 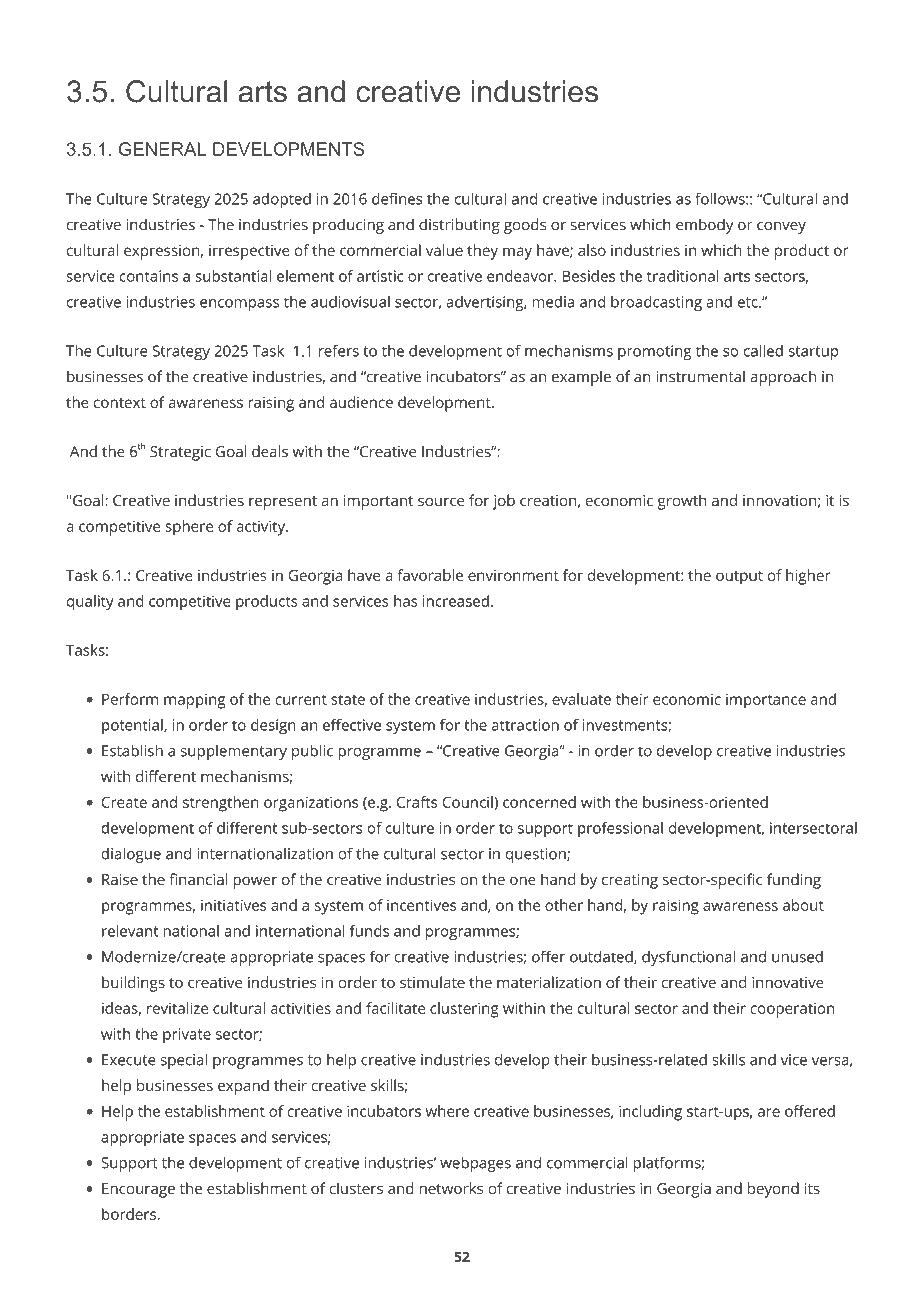 I want to click on sphere, so click(x=189, y=528).
